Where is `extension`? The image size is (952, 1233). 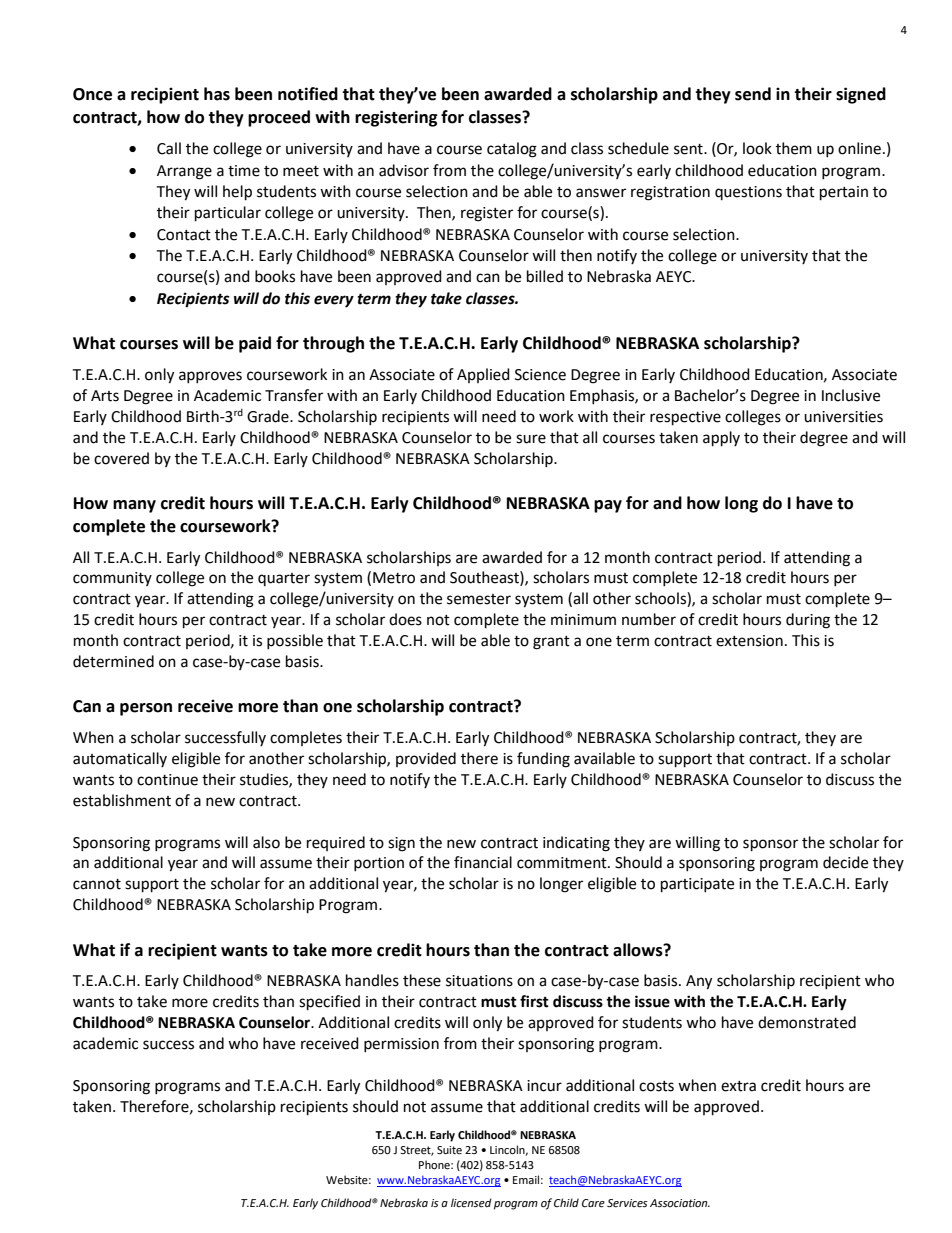
extension is located at coordinates (749, 641).
